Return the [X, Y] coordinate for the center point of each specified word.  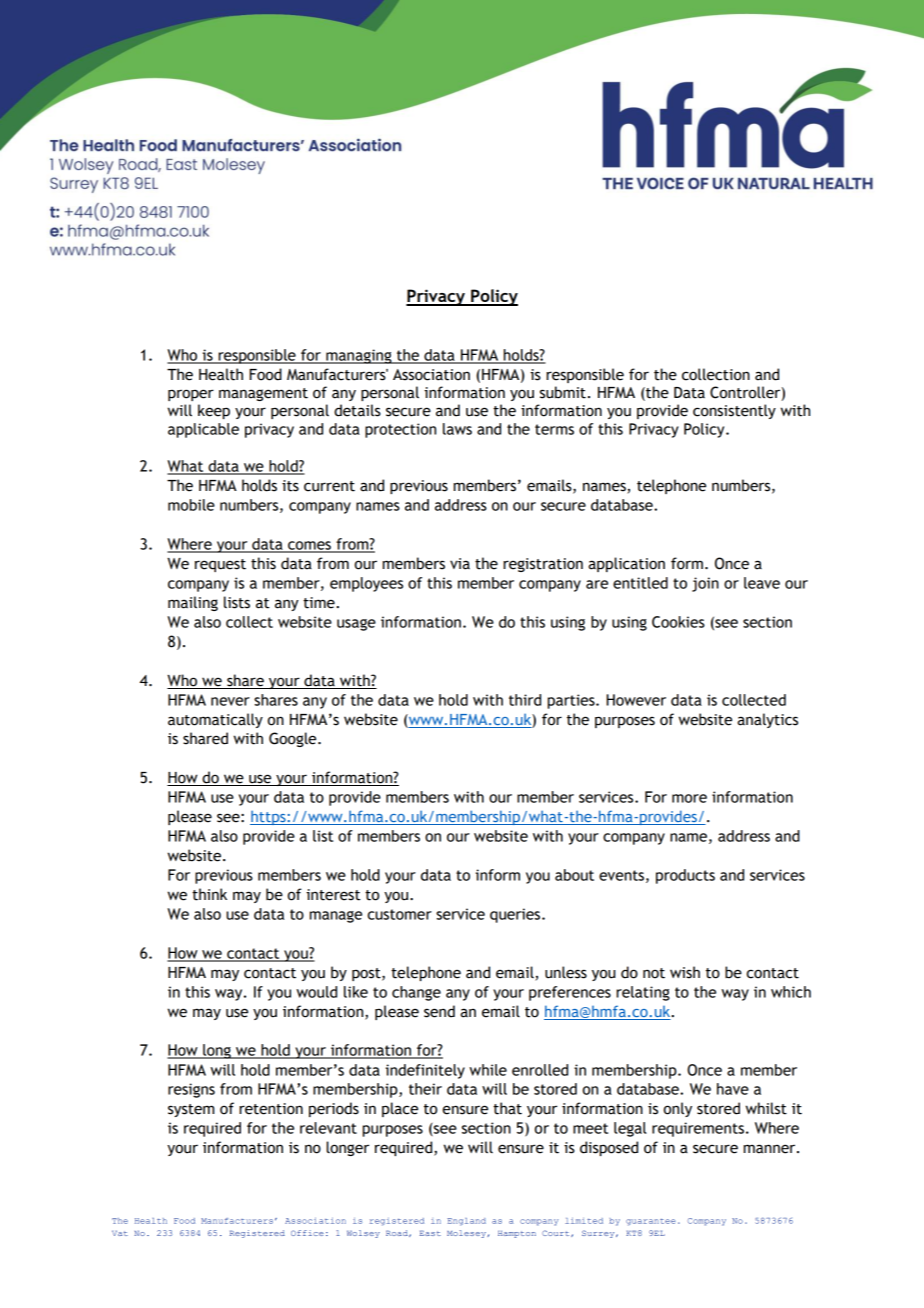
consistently [734, 411]
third [525, 700]
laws [457, 429]
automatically [215, 720]
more [689, 798]
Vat [120, 1233]
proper [191, 395]
